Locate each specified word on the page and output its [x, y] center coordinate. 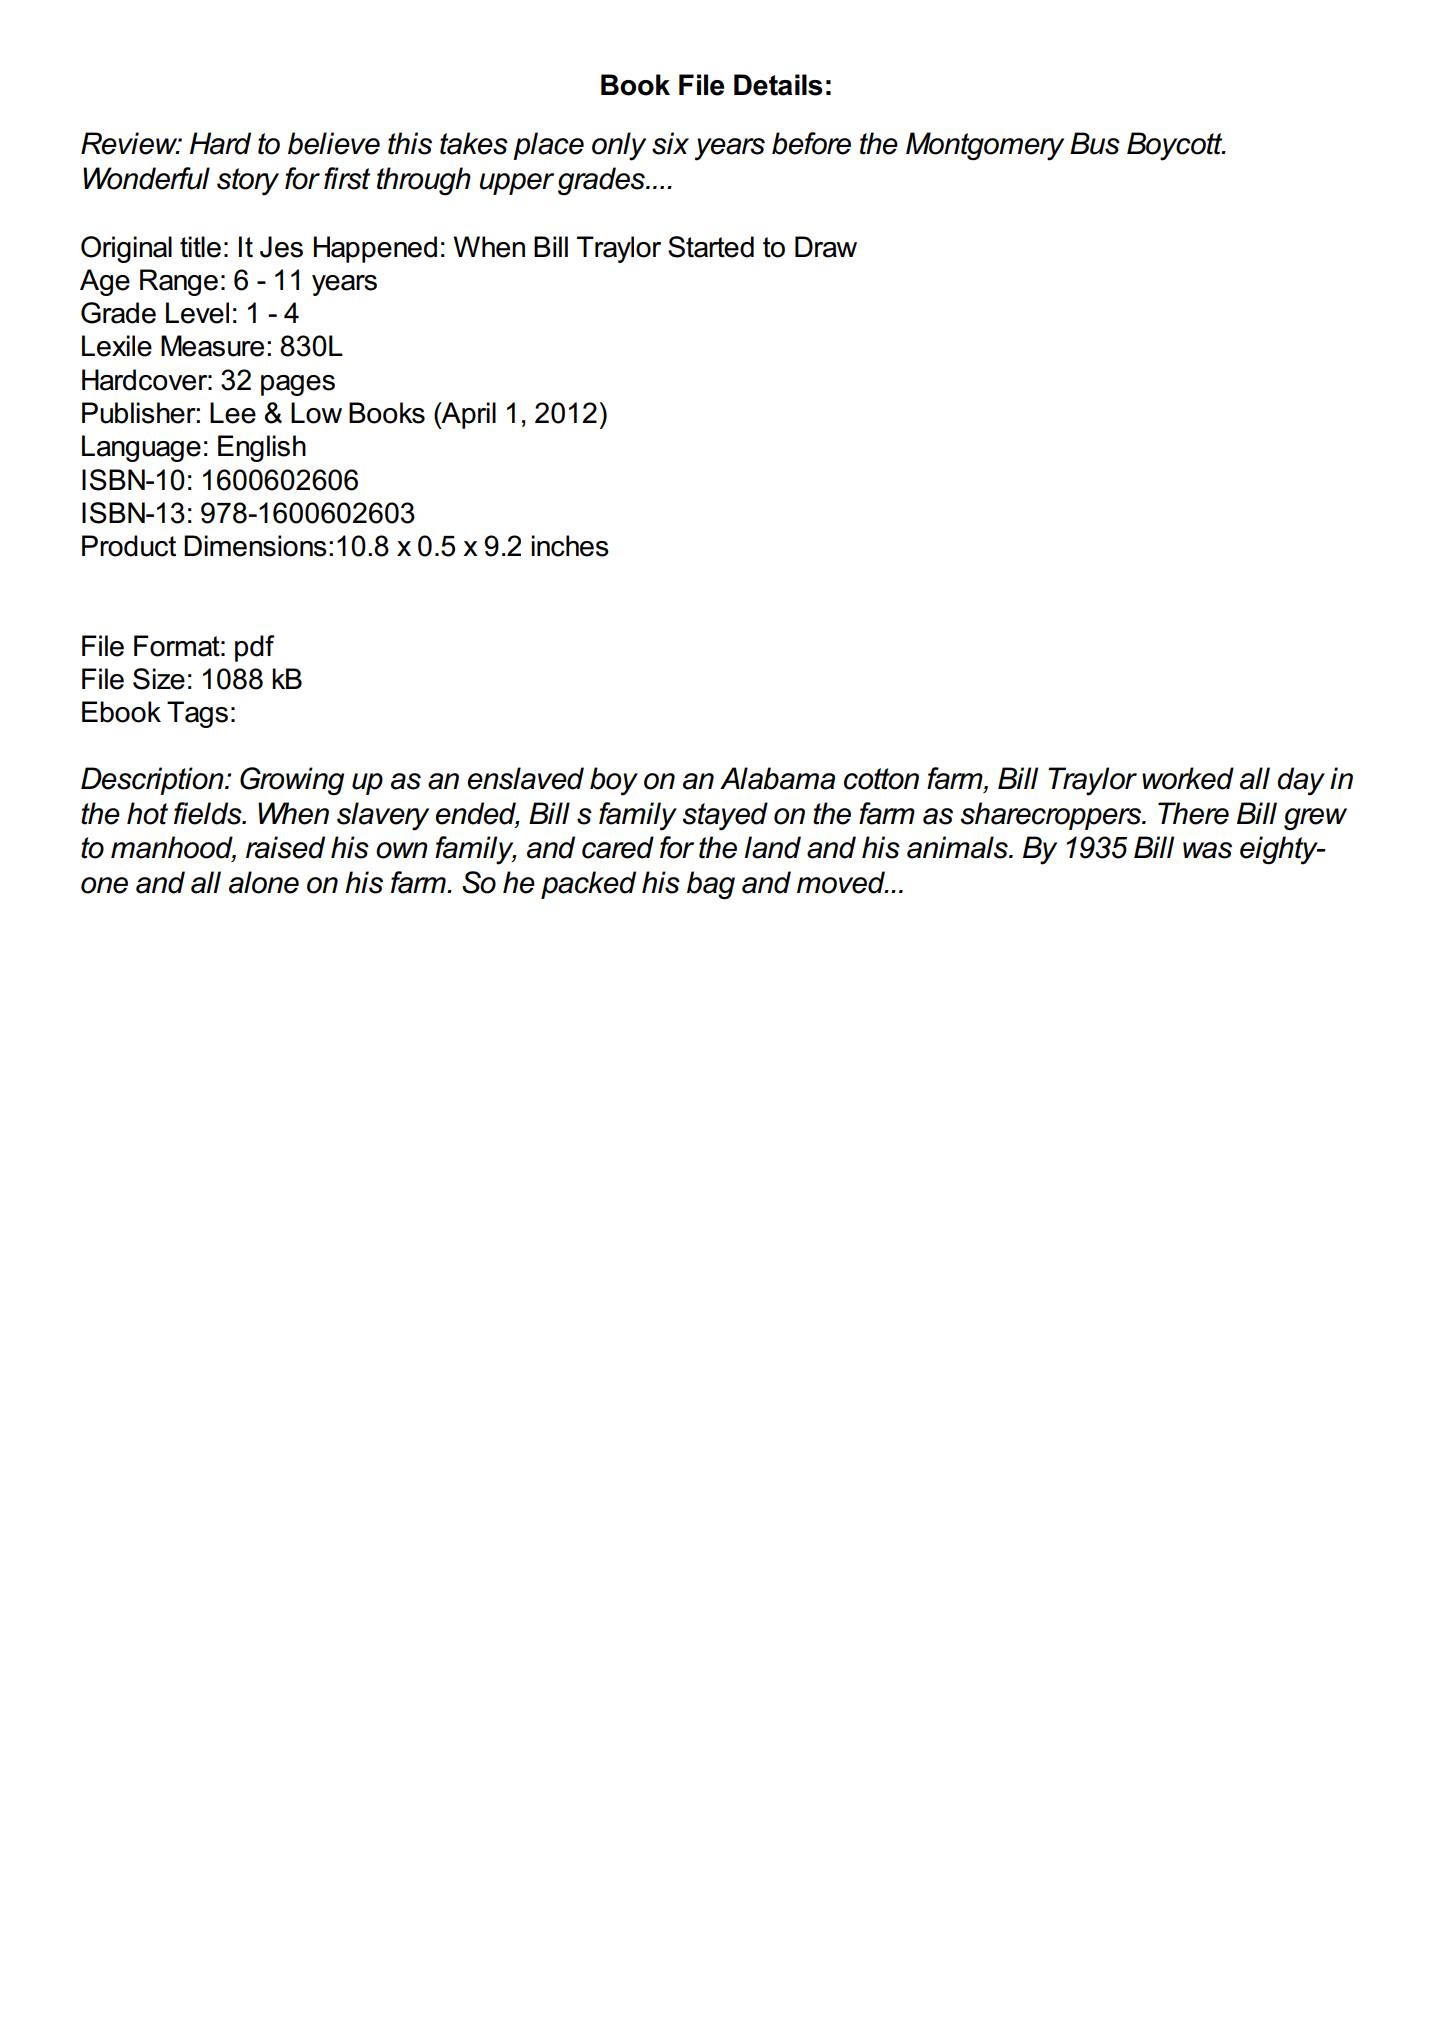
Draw [826, 247]
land [772, 847]
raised [285, 847]
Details [778, 85]
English [262, 448]
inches [570, 546]
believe [334, 143]
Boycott [1176, 146]
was [1207, 850]
